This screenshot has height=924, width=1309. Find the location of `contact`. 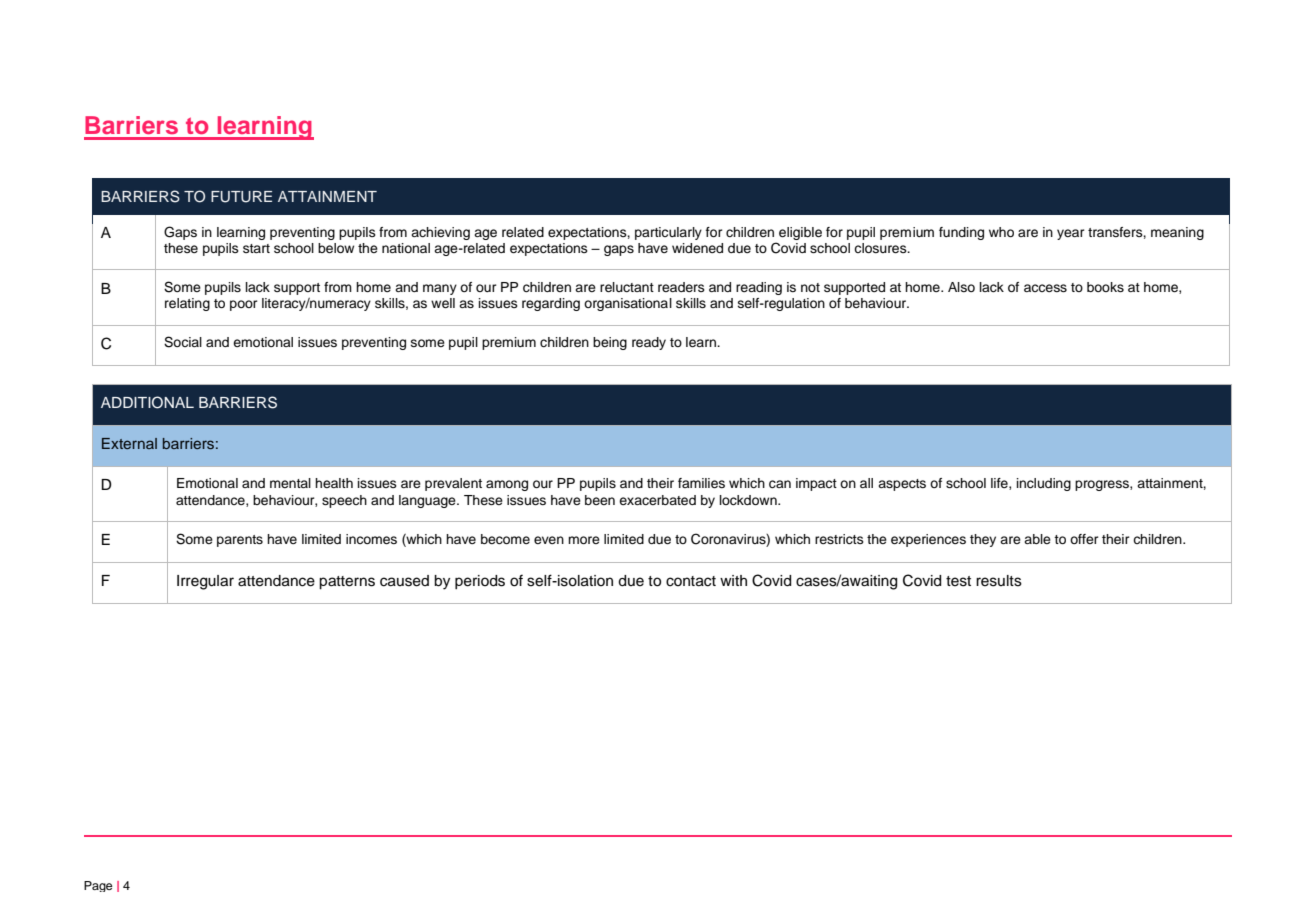

contact is located at coordinates (691, 581).
